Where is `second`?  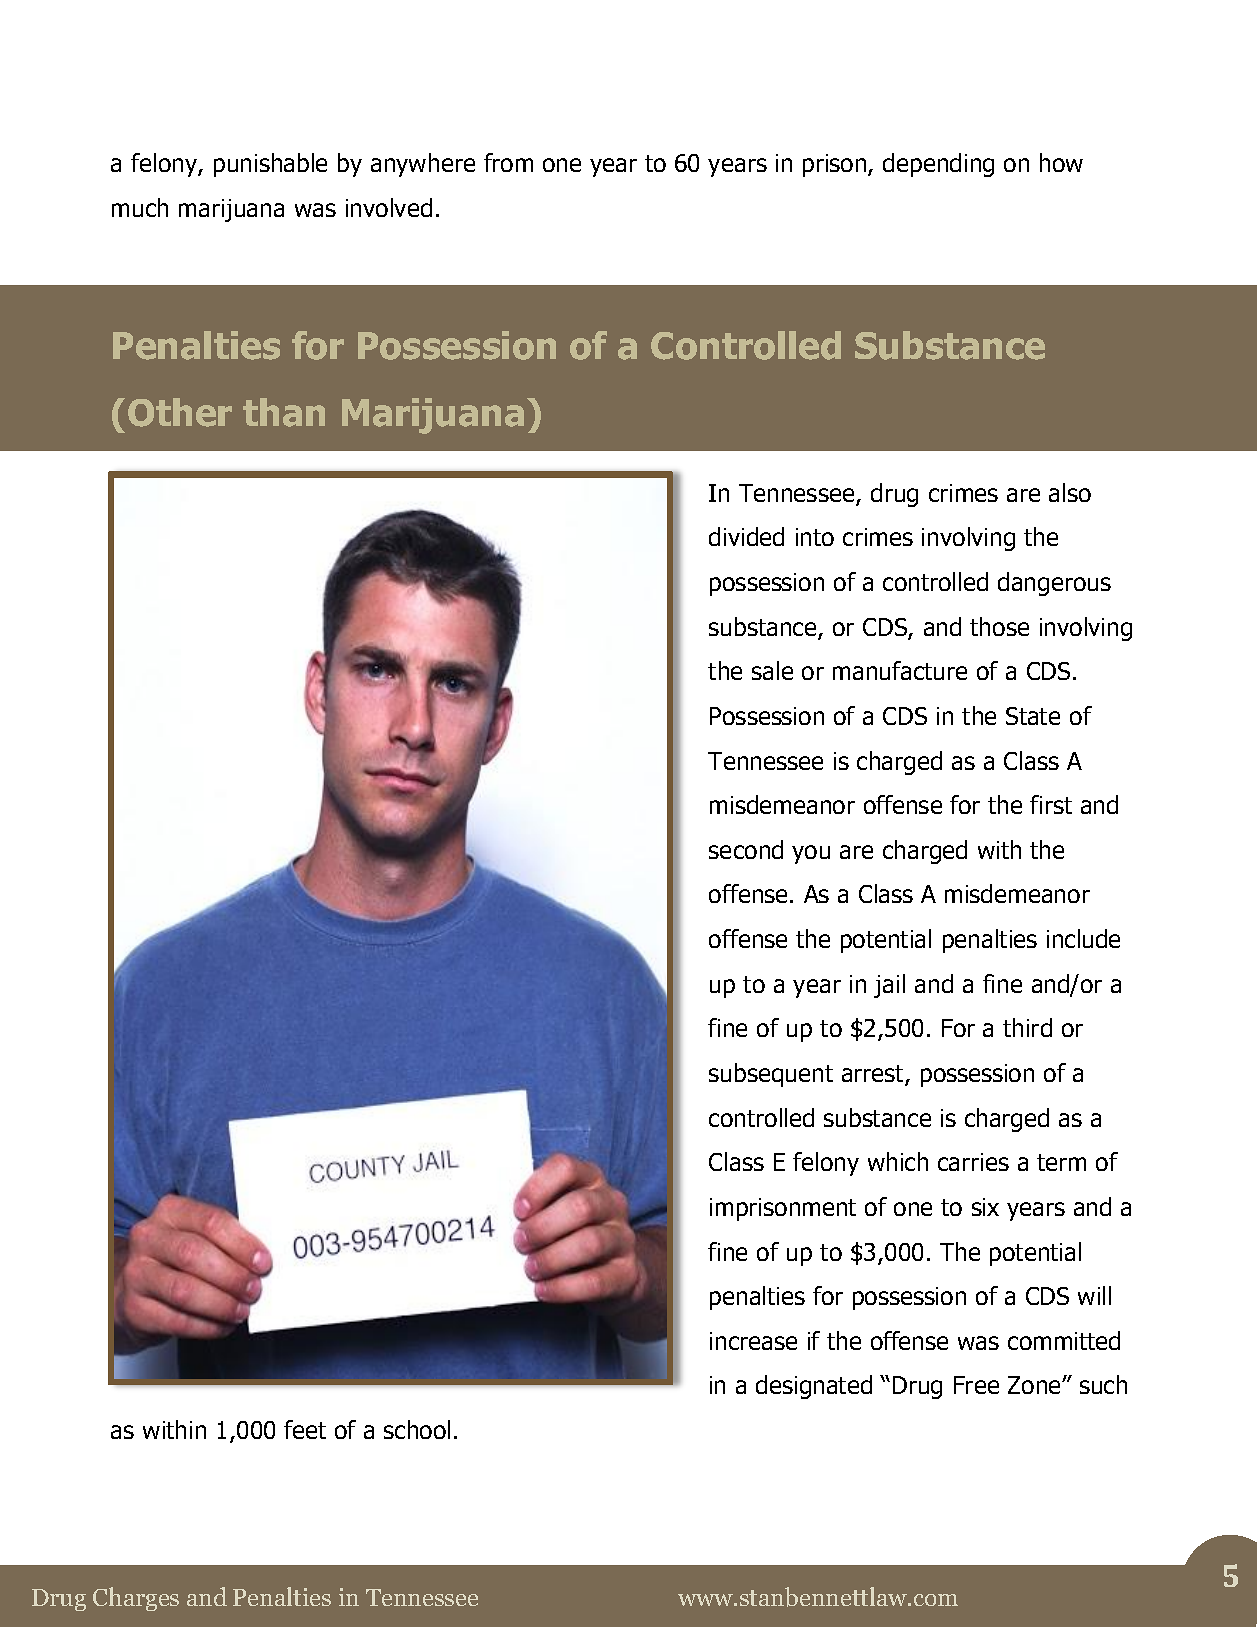 second is located at coordinates (746, 849).
